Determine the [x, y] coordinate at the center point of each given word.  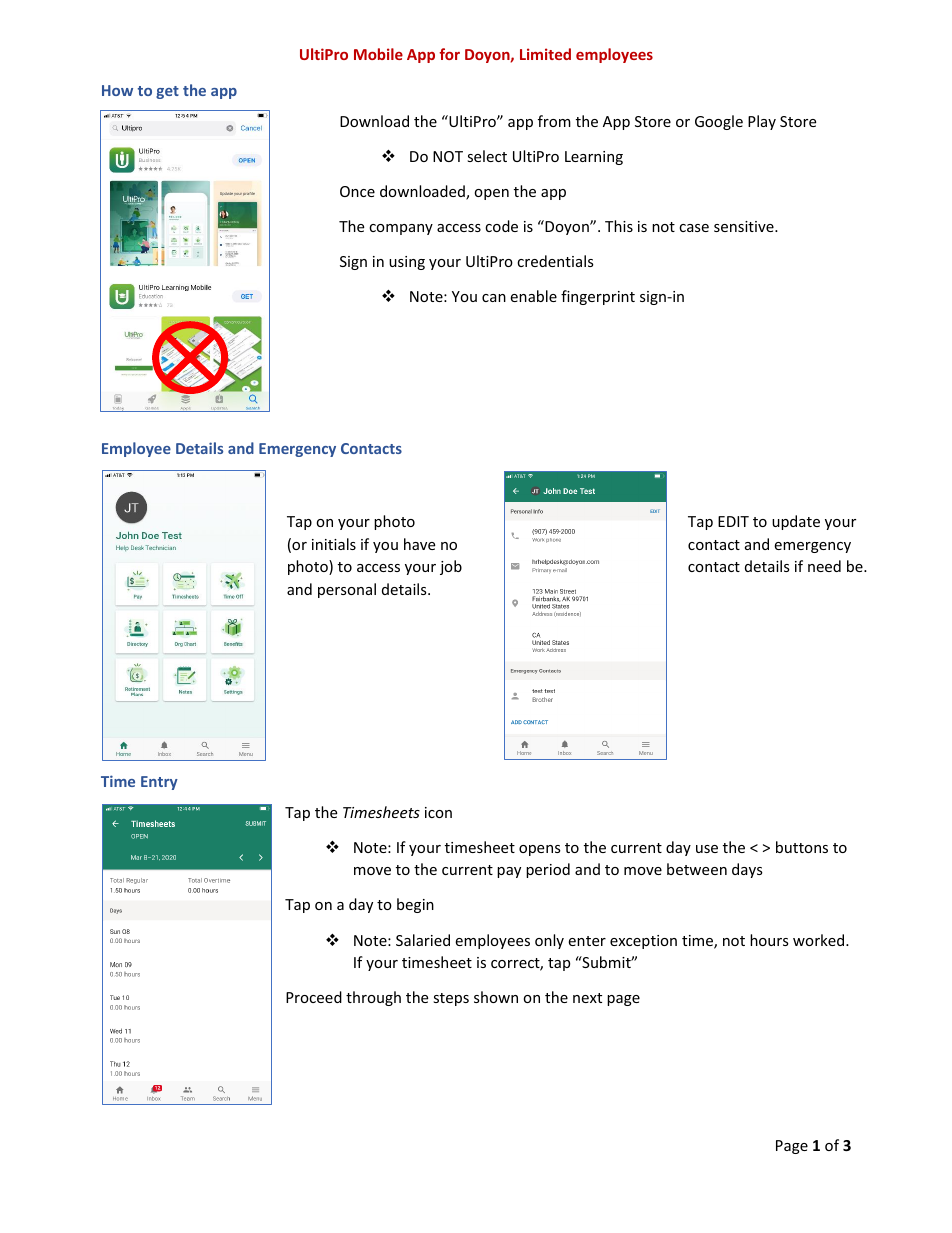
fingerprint [598, 297]
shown [496, 997]
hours [769, 940]
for [449, 54]
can [494, 298]
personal [347, 590]
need [824, 566]
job [451, 567]
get [167, 92]
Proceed [314, 997]
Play [762, 122]
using [407, 263]
